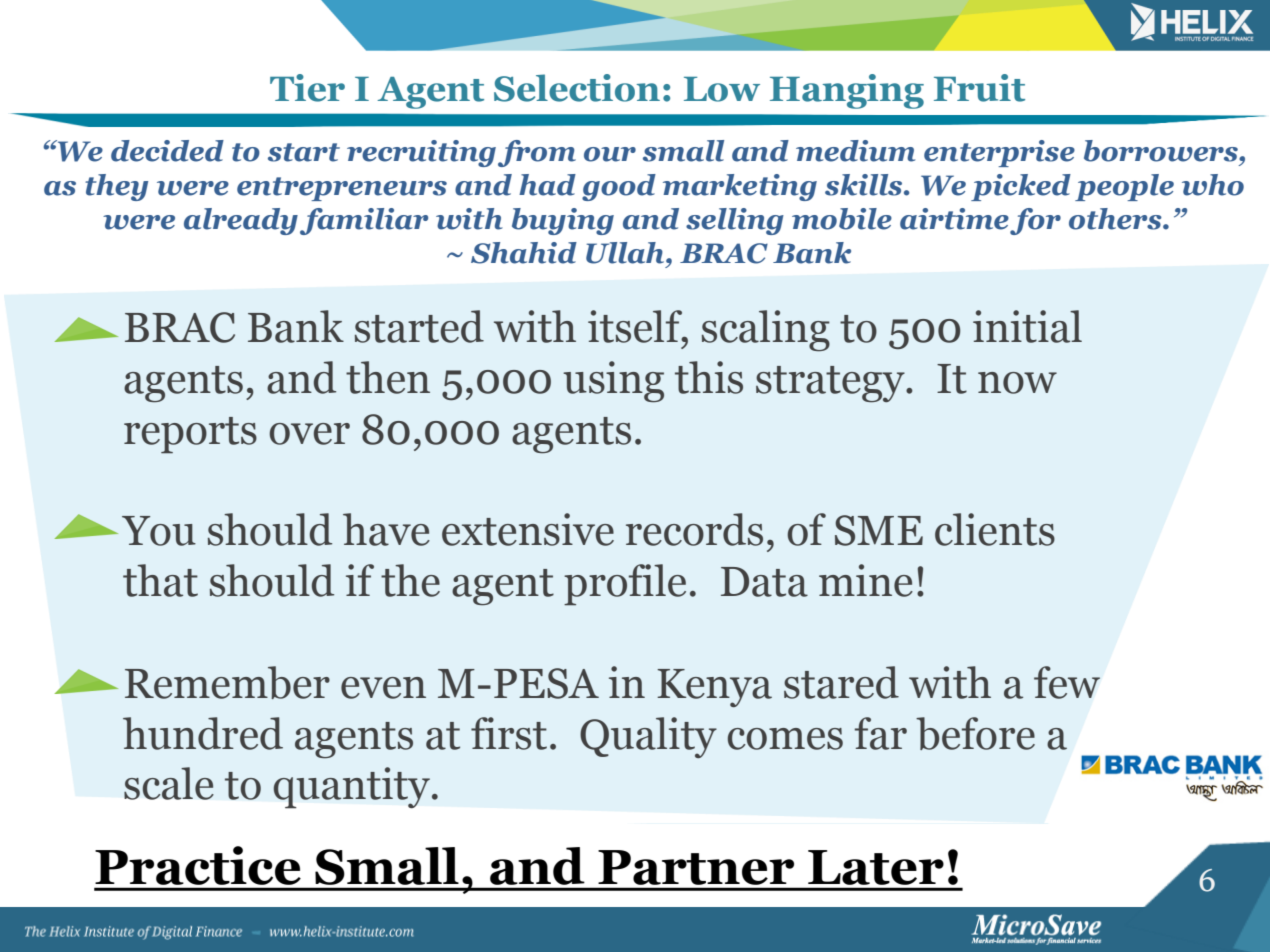 Image resolution: width=1270 pixels, height=952 pixels. What do you see at coordinates (694, 529) in the page?
I see `records` at bounding box center [694, 529].
